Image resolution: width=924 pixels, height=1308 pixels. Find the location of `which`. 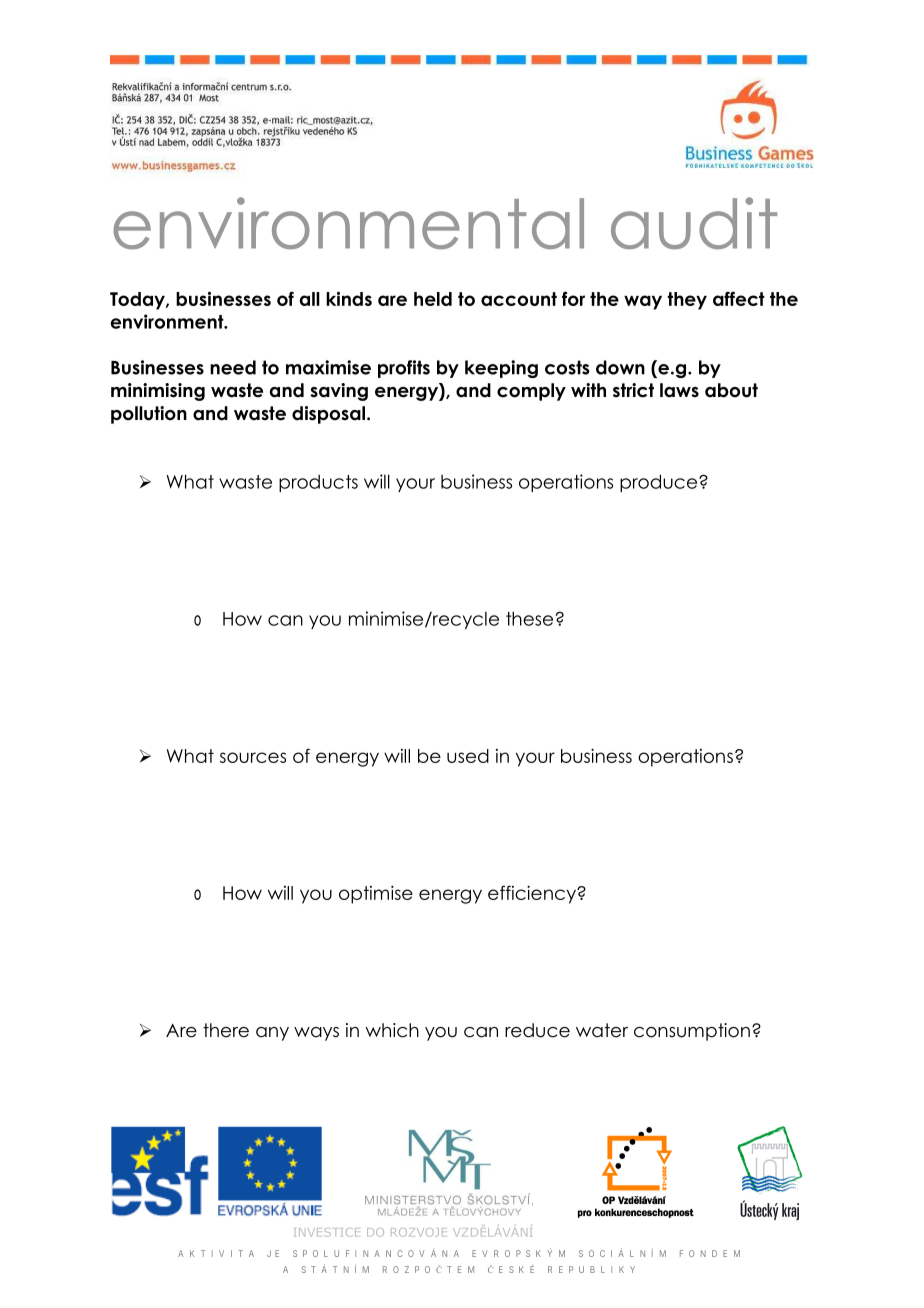

which is located at coordinates (392, 1030).
